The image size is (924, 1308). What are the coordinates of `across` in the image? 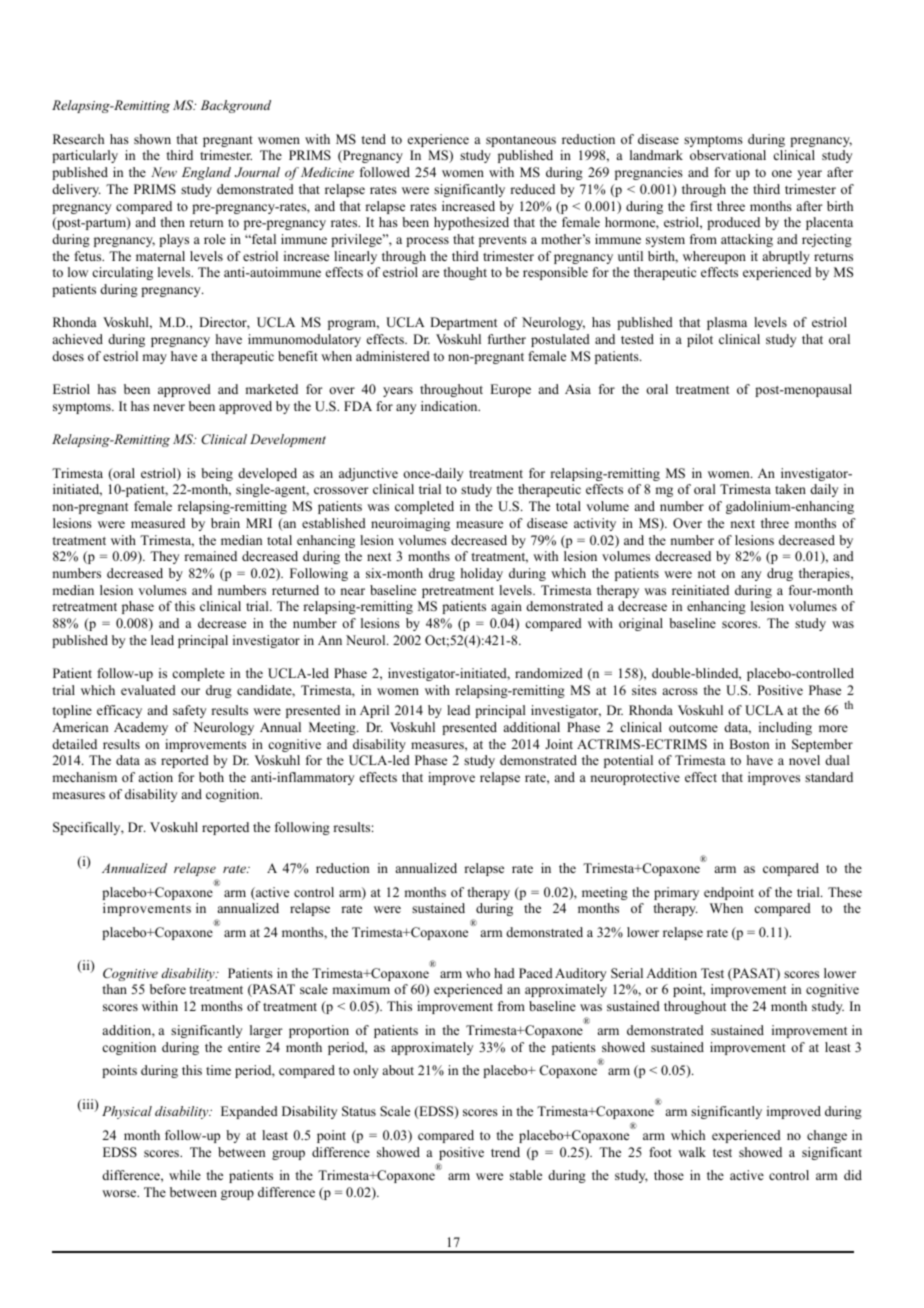 It's located at (680, 691).
